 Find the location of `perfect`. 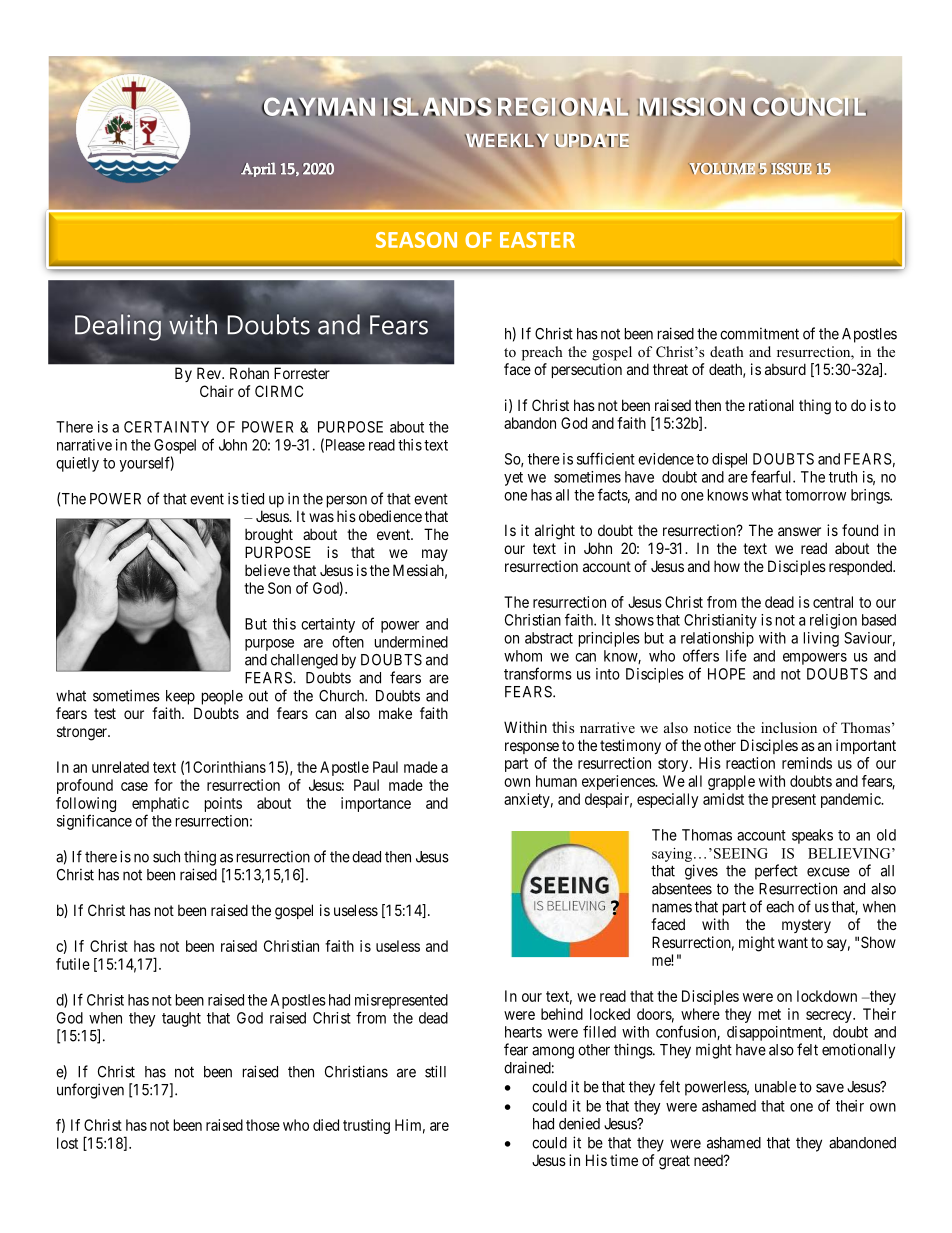

perfect is located at coordinates (776, 872).
